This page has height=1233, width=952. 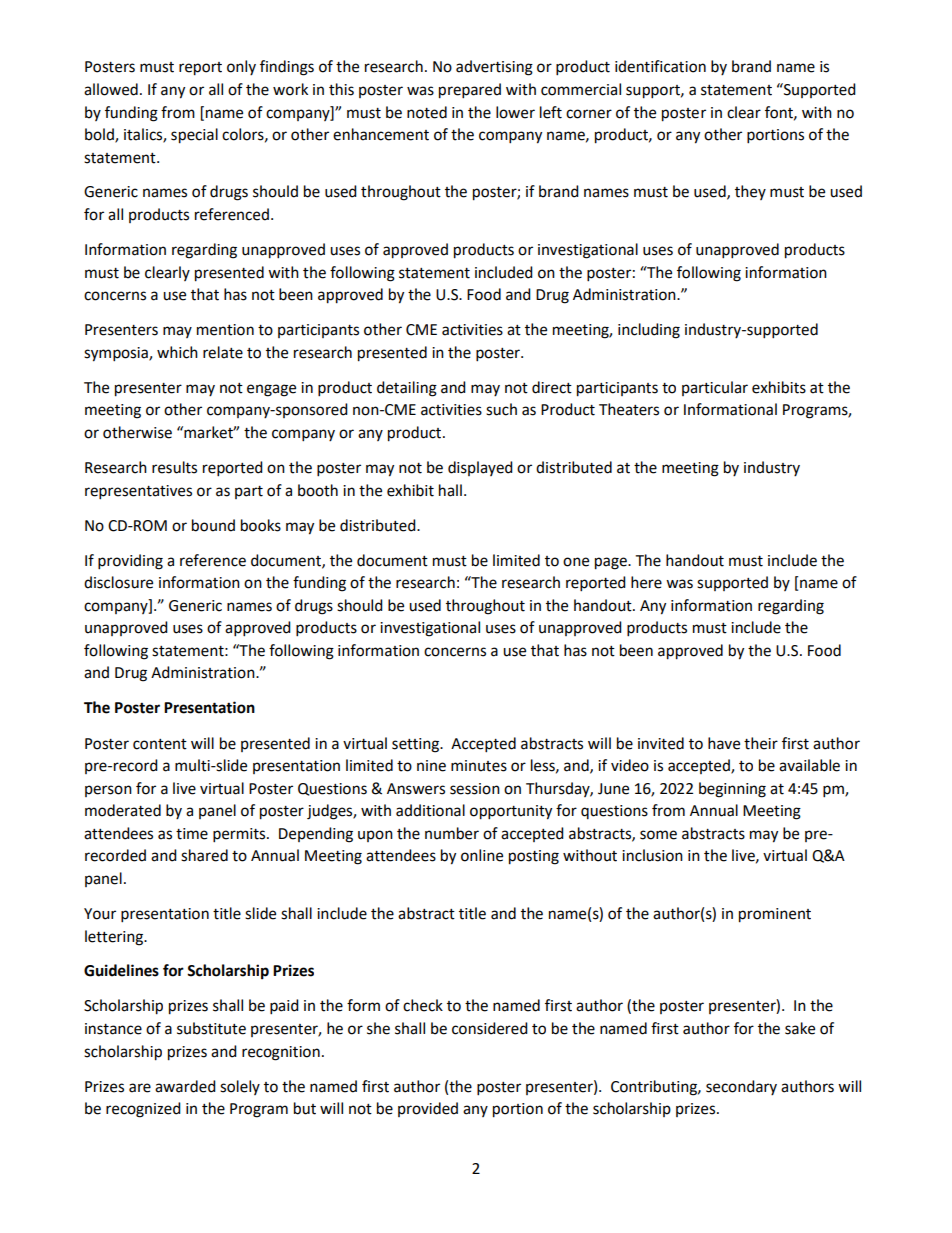 I want to click on special, so click(x=194, y=136).
